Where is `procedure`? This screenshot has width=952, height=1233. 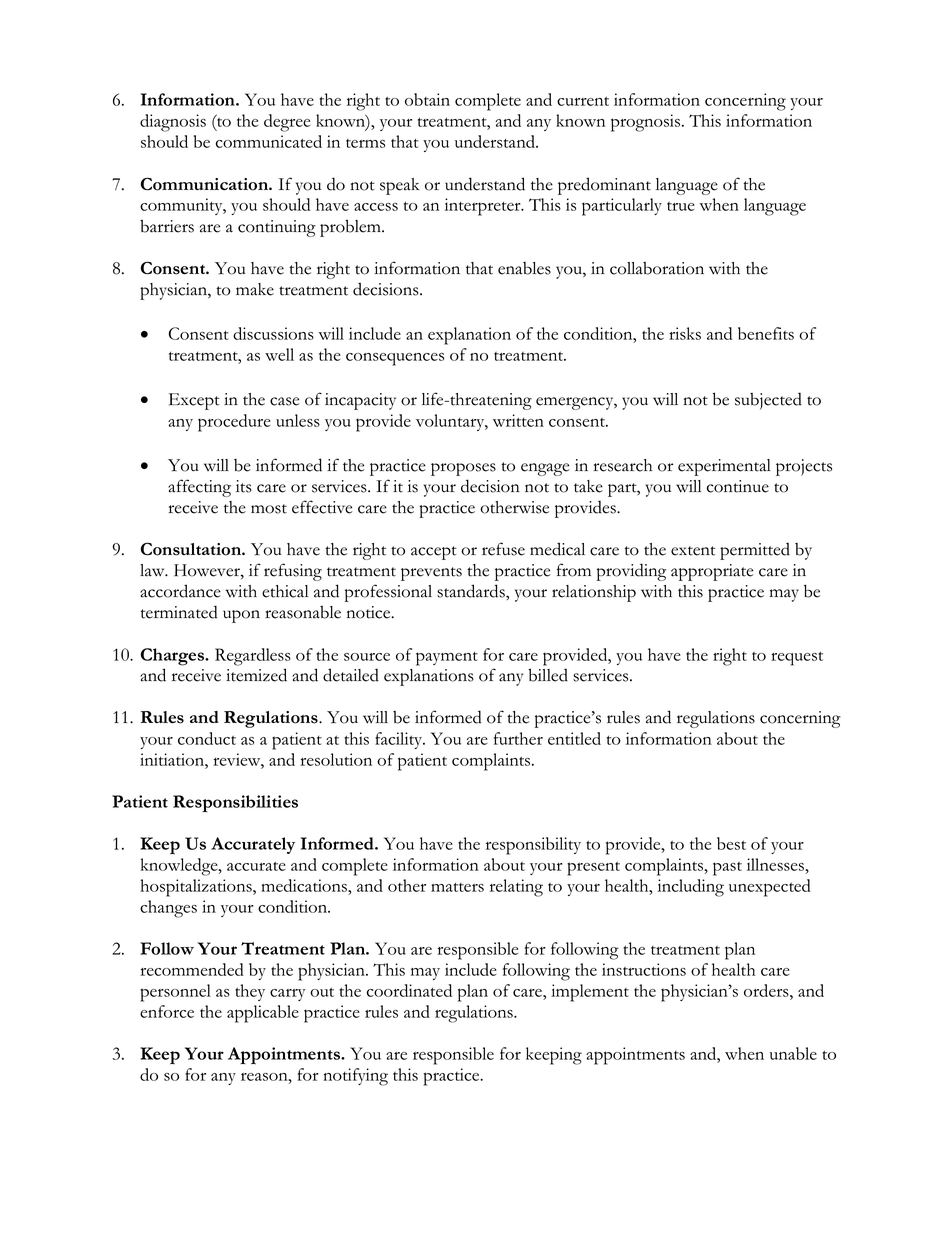 procedure is located at coordinates (234, 423).
